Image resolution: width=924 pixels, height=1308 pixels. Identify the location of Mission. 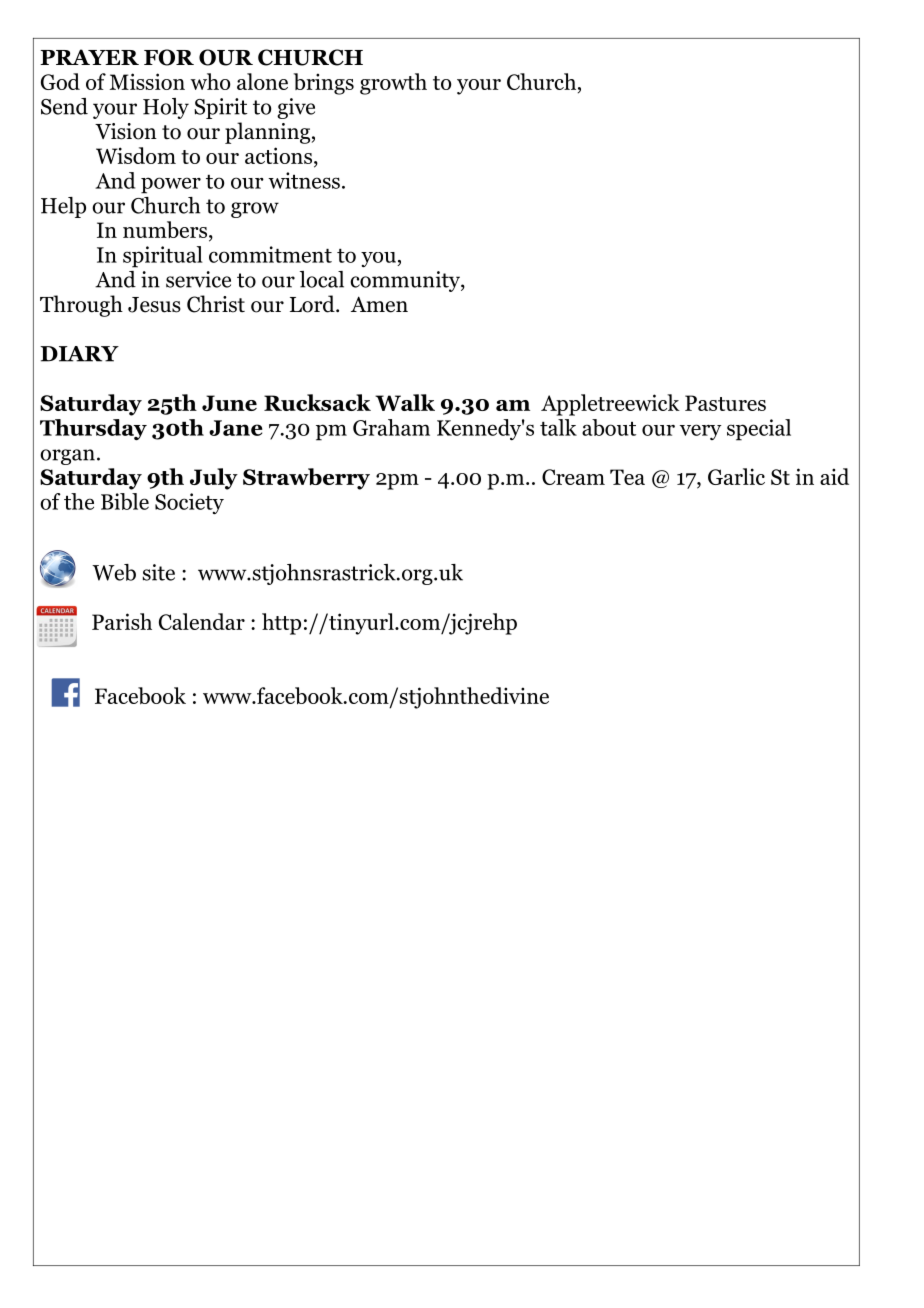
(147, 81).
